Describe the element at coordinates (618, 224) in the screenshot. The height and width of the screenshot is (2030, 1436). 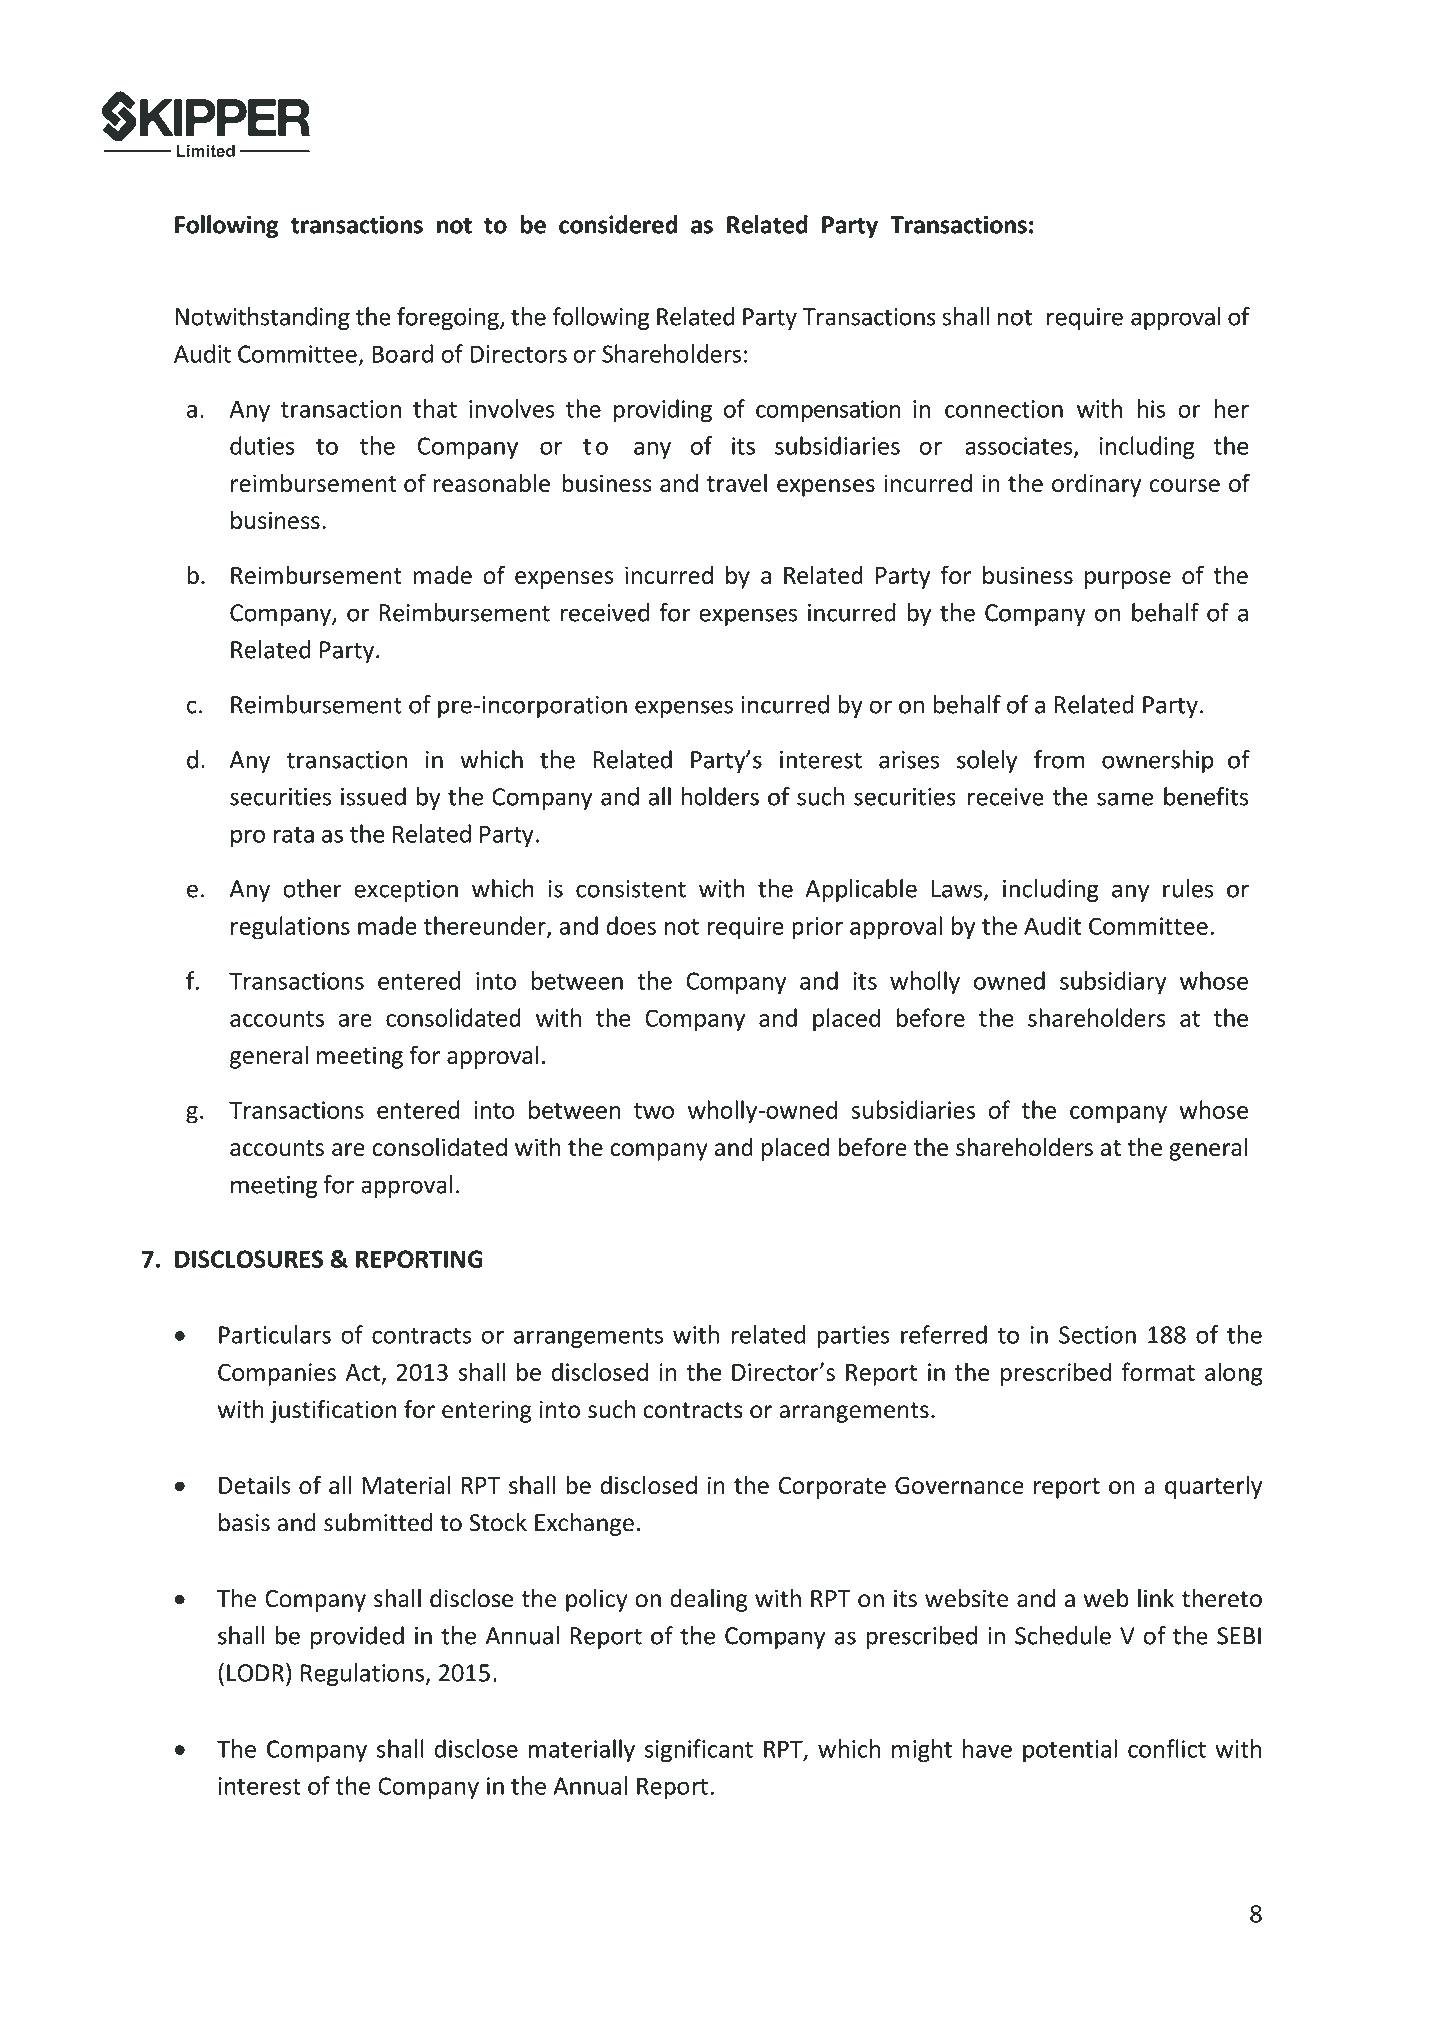
I see `considered` at that location.
